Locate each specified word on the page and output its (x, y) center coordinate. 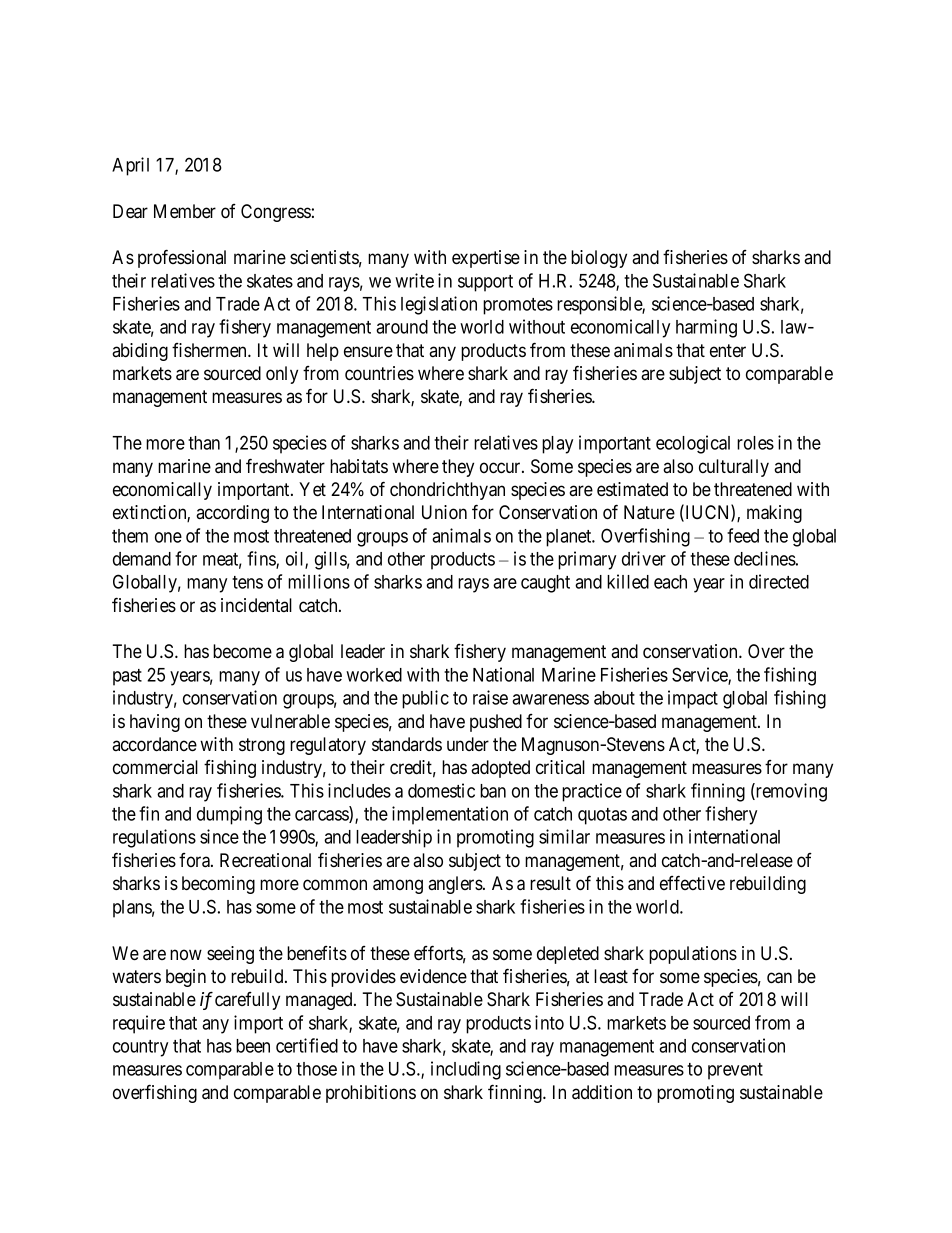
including (466, 1070)
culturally (734, 468)
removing (790, 792)
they (458, 468)
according (232, 514)
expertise (486, 259)
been (253, 1046)
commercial (155, 767)
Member (185, 211)
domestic (441, 790)
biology (599, 259)
